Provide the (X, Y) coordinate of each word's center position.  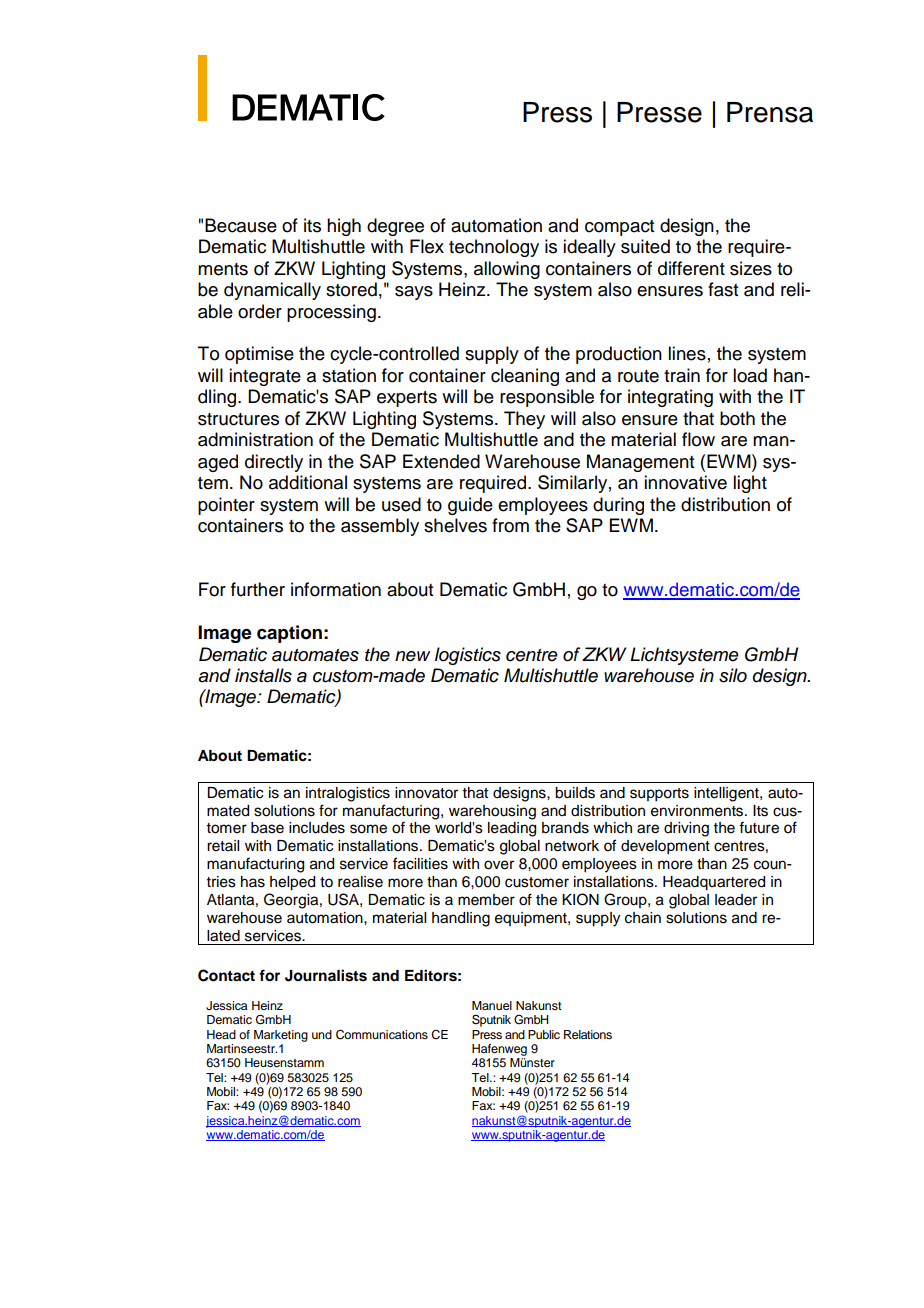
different (691, 268)
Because (241, 225)
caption (289, 634)
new (412, 656)
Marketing (281, 1036)
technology (494, 248)
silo (733, 675)
